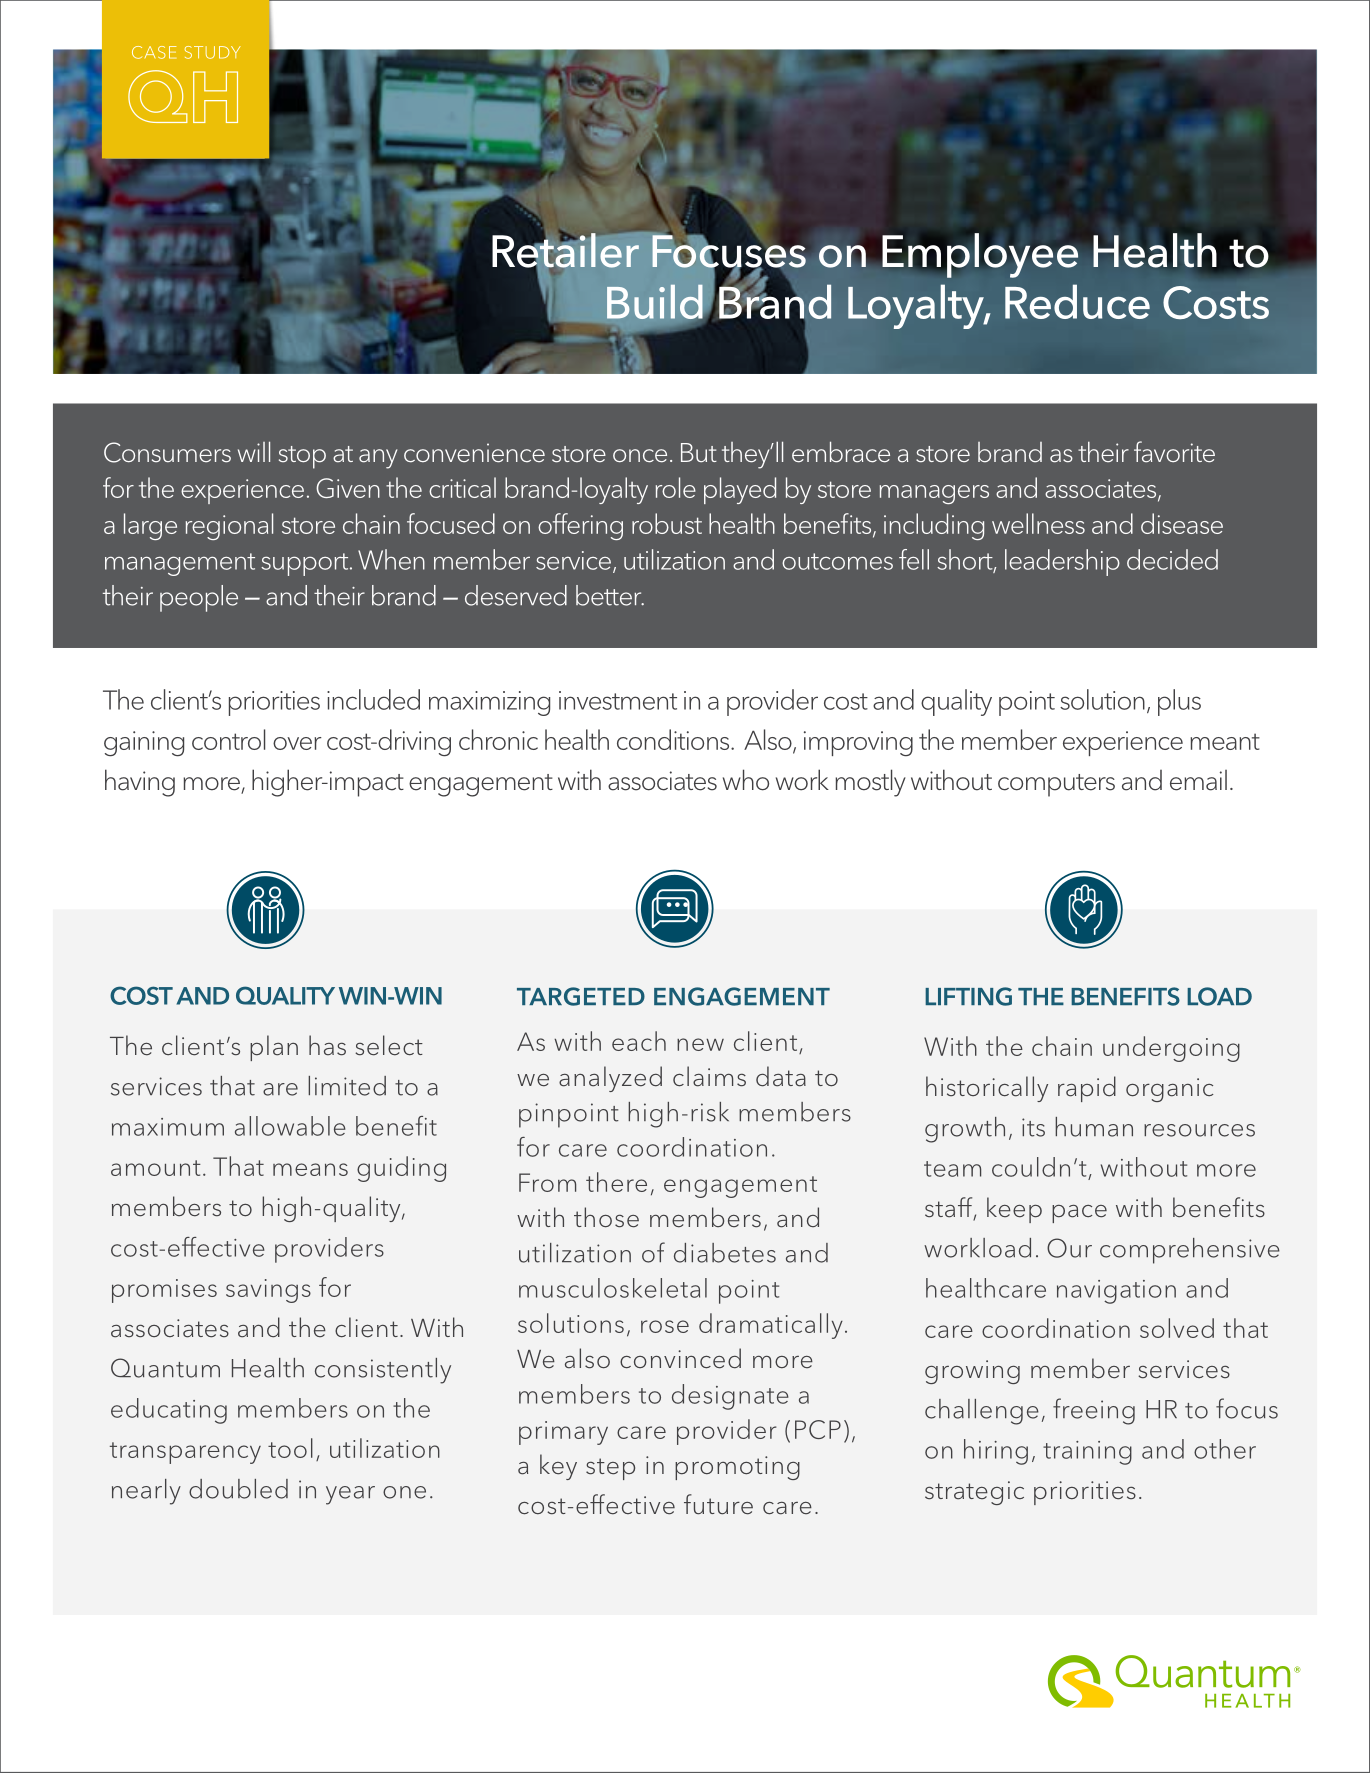  What do you see at coordinates (290, 1448) in the page?
I see `tool` at bounding box center [290, 1448].
